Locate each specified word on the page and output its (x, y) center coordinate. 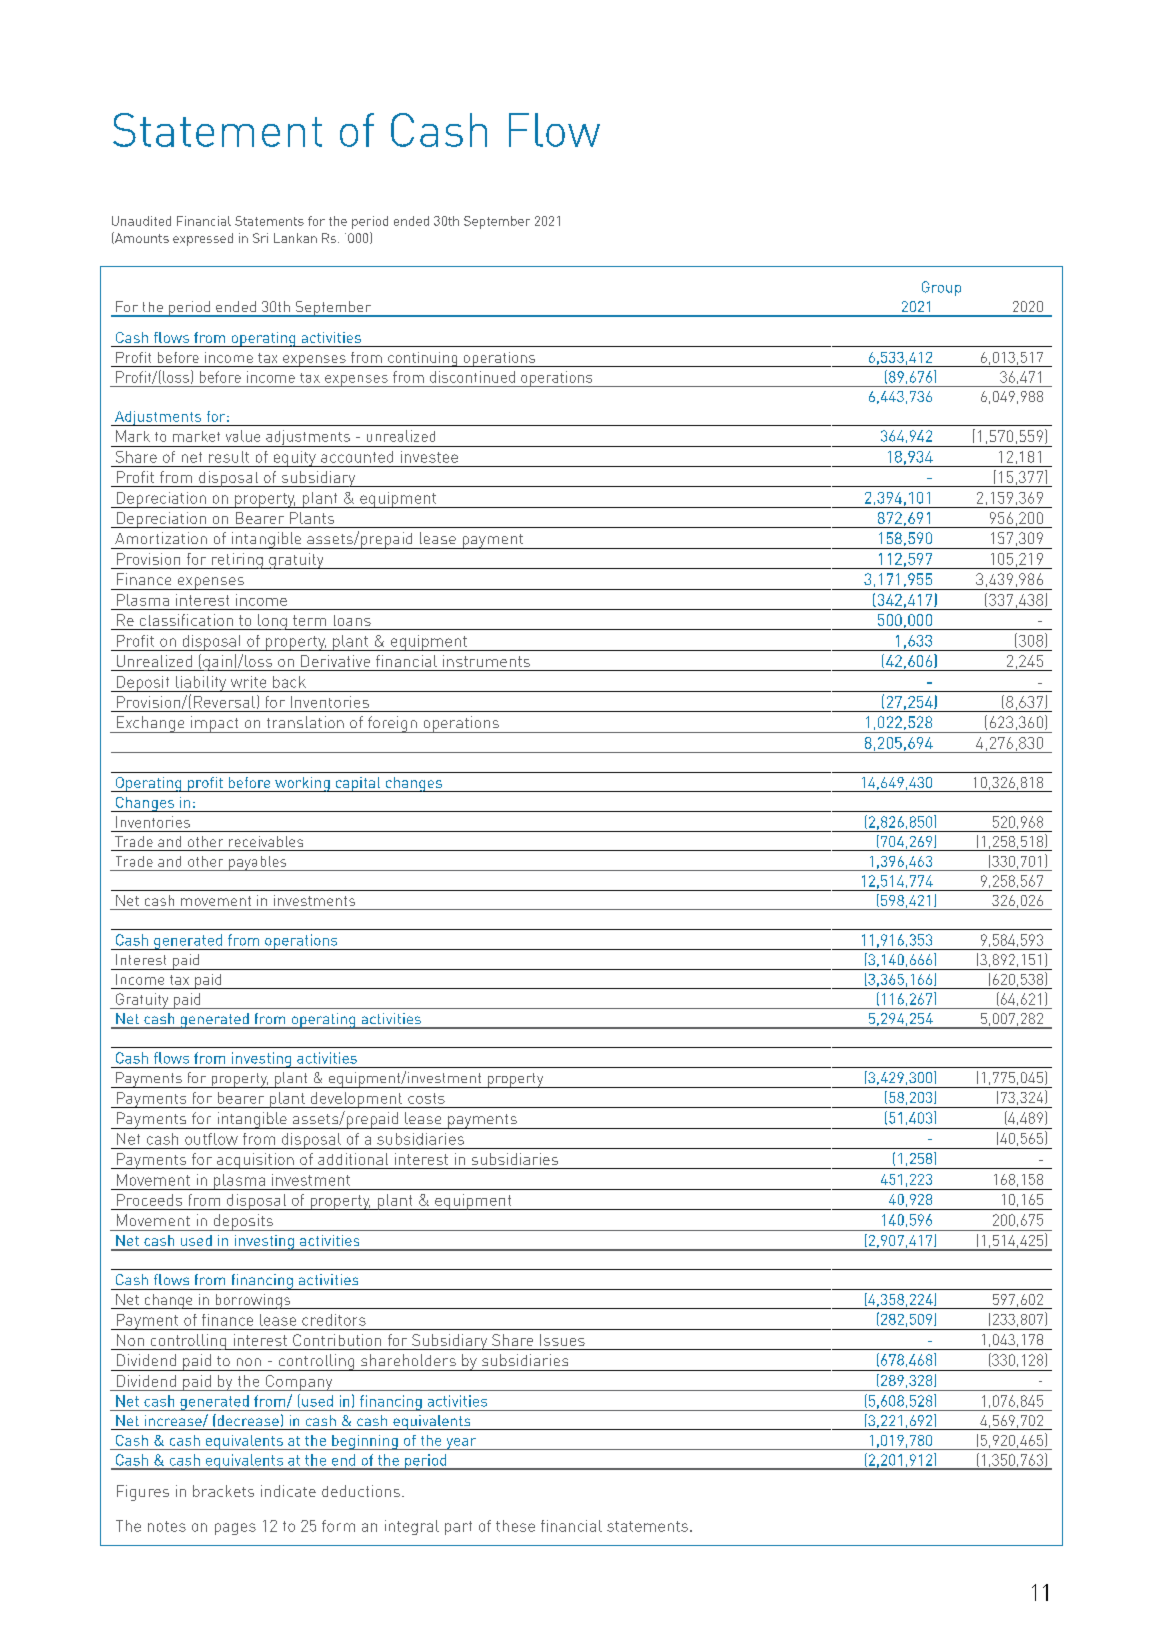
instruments (486, 661)
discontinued (472, 377)
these (515, 1526)
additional (353, 1159)
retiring (237, 561)
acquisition (255, 1161)
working (302, 784)
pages (235, 1529)
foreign (392, 724)
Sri (260, 238)
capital (358, 784)
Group (941, 288)
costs (426, 1098)
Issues (562, 1340)
